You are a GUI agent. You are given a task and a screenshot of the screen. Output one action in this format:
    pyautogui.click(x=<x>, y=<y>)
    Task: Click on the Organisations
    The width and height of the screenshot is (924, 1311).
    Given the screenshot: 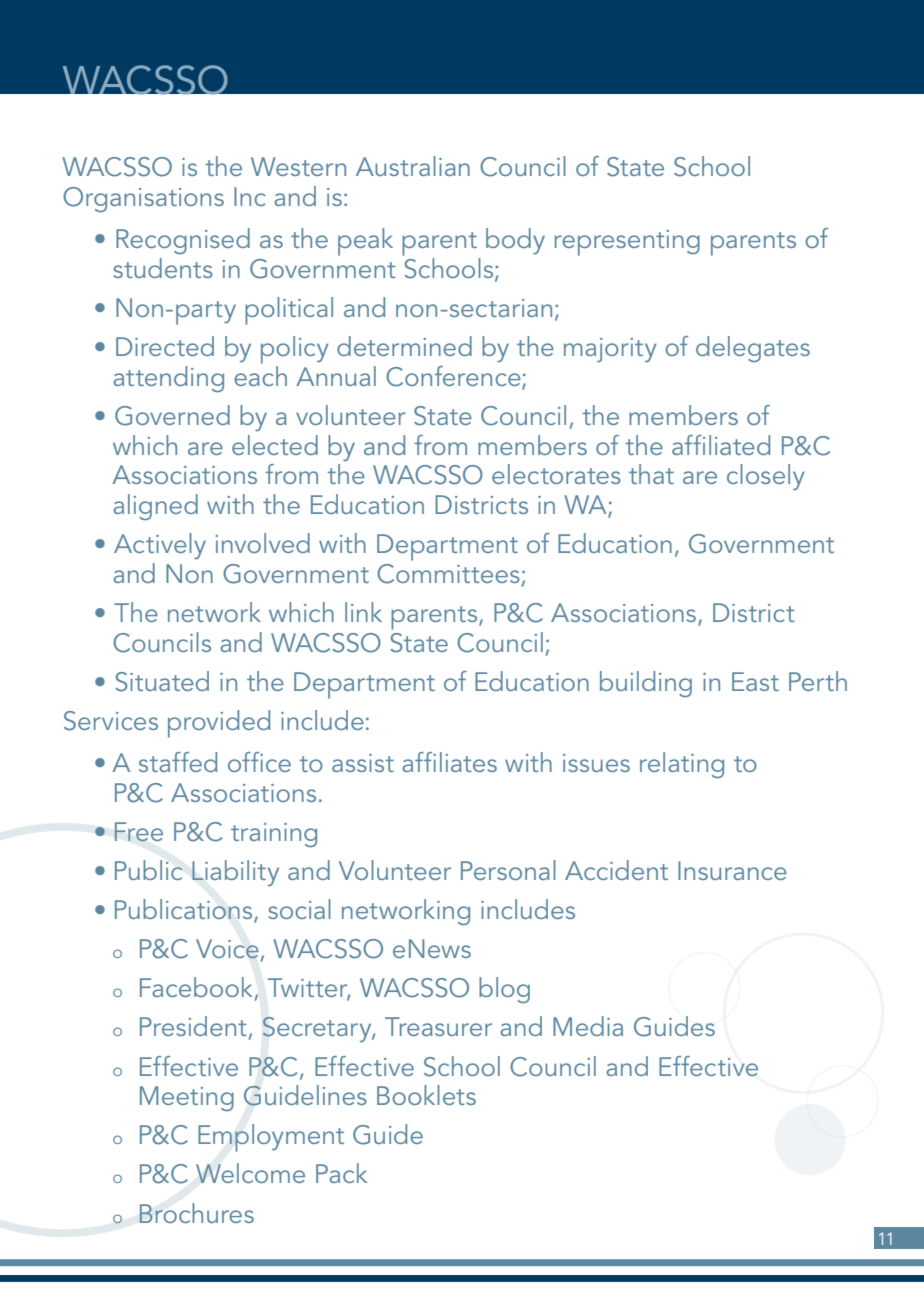 What is the action you would take?
    pyautogui.click(x=143, y=199)
